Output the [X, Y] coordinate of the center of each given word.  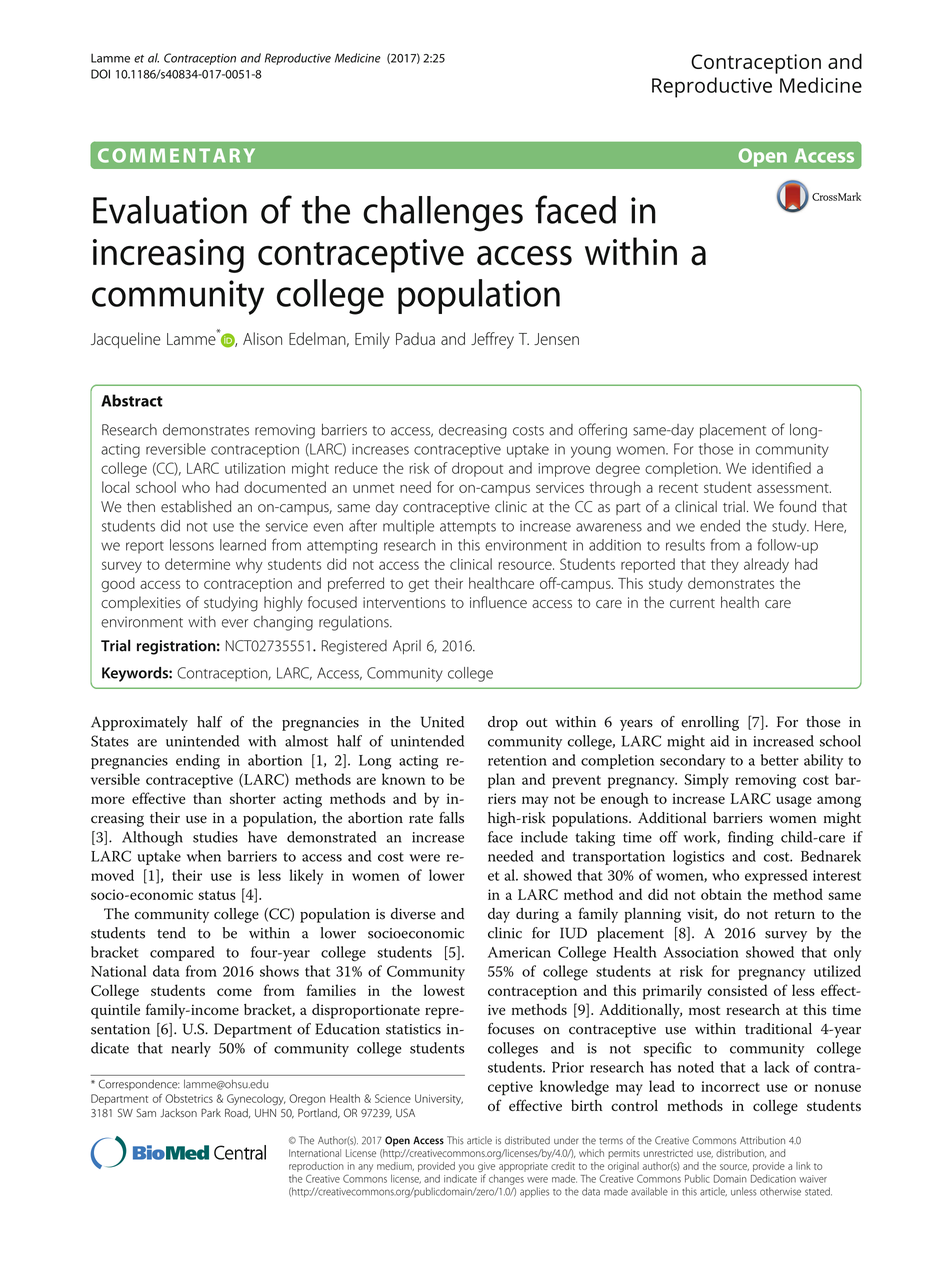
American [519, 952]
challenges [443, 214]
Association [701, 952]
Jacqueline [126, 340]
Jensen [556, 339]
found [797, 506]
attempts [468, 528]
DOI [100, 74]
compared [182, 953]
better [780, 760]
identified [781, 468]
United [442, 722]
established [196, 506]
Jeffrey [492, 340]
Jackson [178, 1113]
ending [198, 762]
